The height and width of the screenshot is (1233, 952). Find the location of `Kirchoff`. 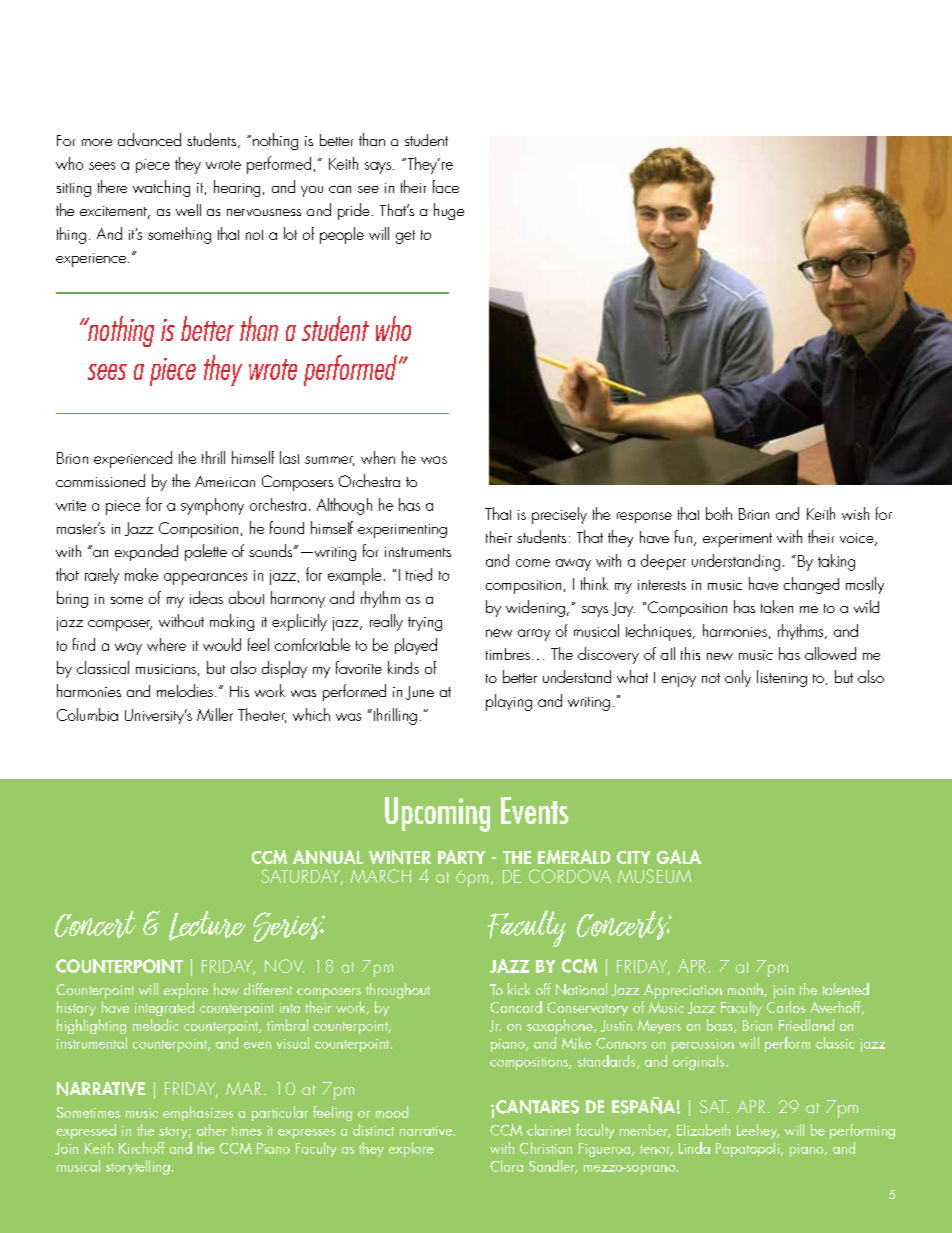

Kirchoff is located at coordinates (142, 1148).
